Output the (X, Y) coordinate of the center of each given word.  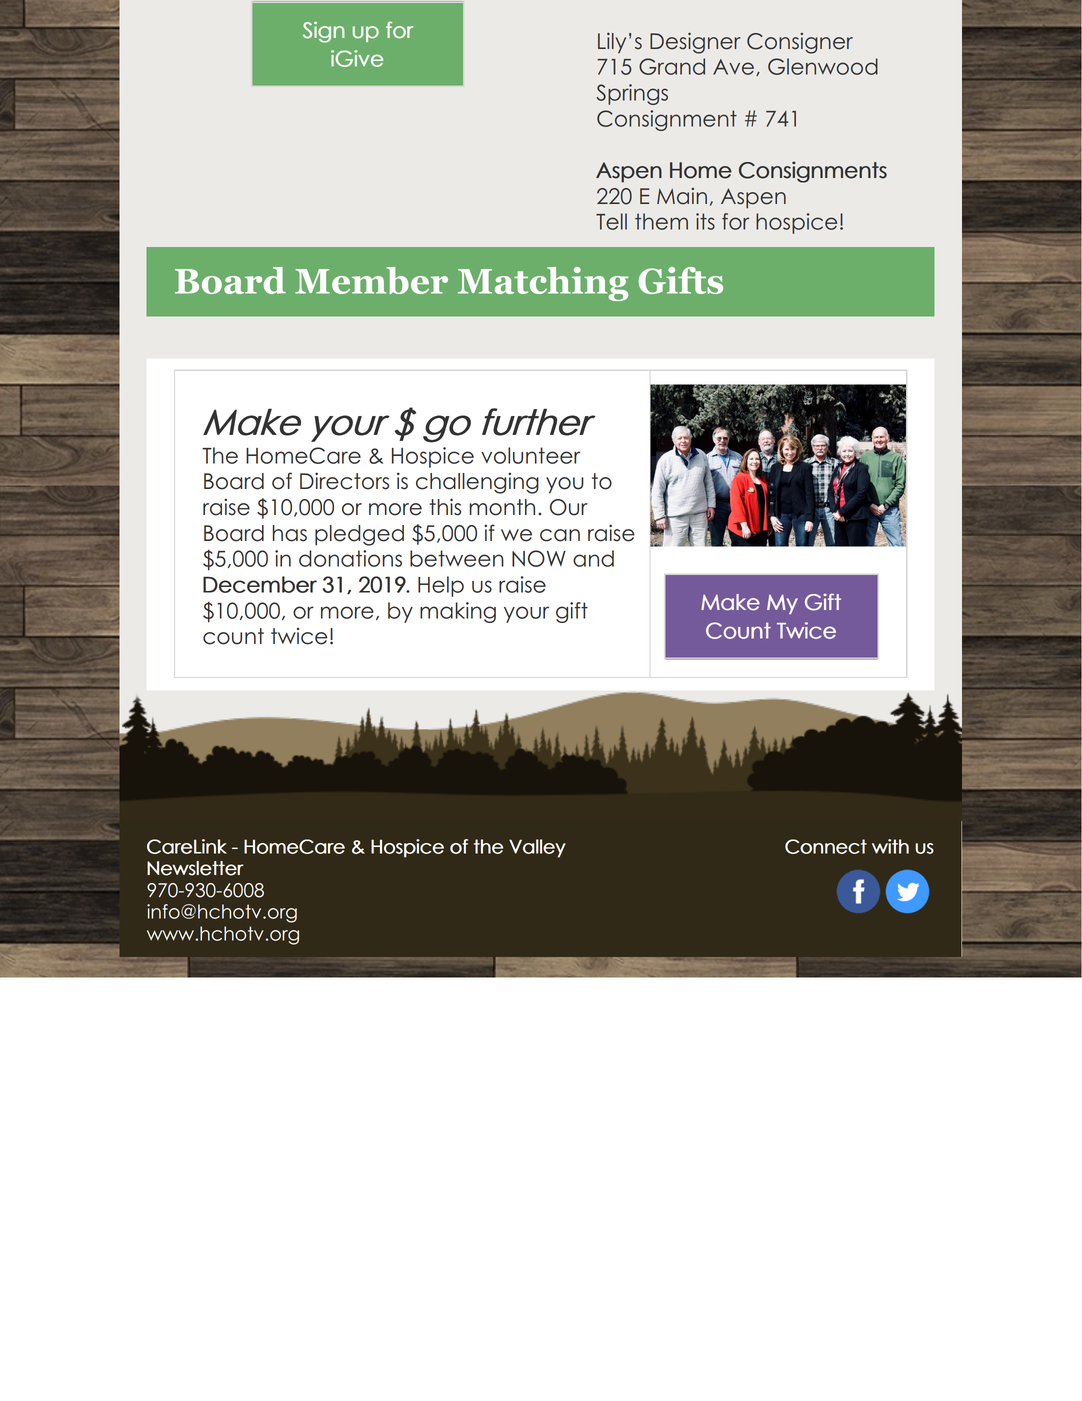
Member (371, 280)
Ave (733, 67)
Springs (632, 94)
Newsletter (195, 868)
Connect (826, 846)
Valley (537, 848)
